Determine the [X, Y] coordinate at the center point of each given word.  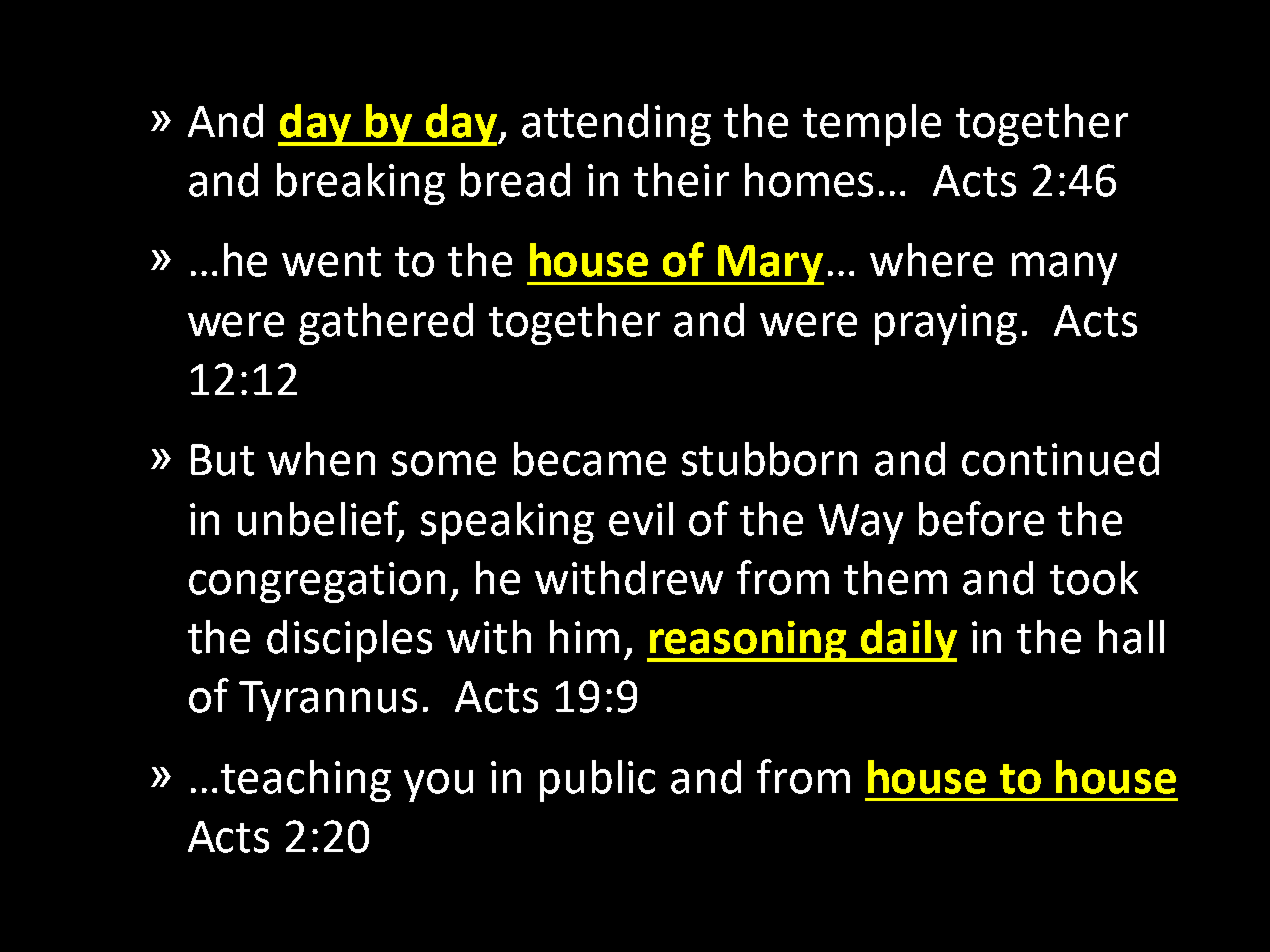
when [321, 459]
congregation [317, 582]
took [1094, 578]
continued [1060, 459]
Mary [770, 265]
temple [872, 125]
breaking [361, 184]
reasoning [748, 641]
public [597, 781]
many [1064, 268]
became [590, 459]
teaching [306, 781]
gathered [386, 324]
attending [616, 125]
